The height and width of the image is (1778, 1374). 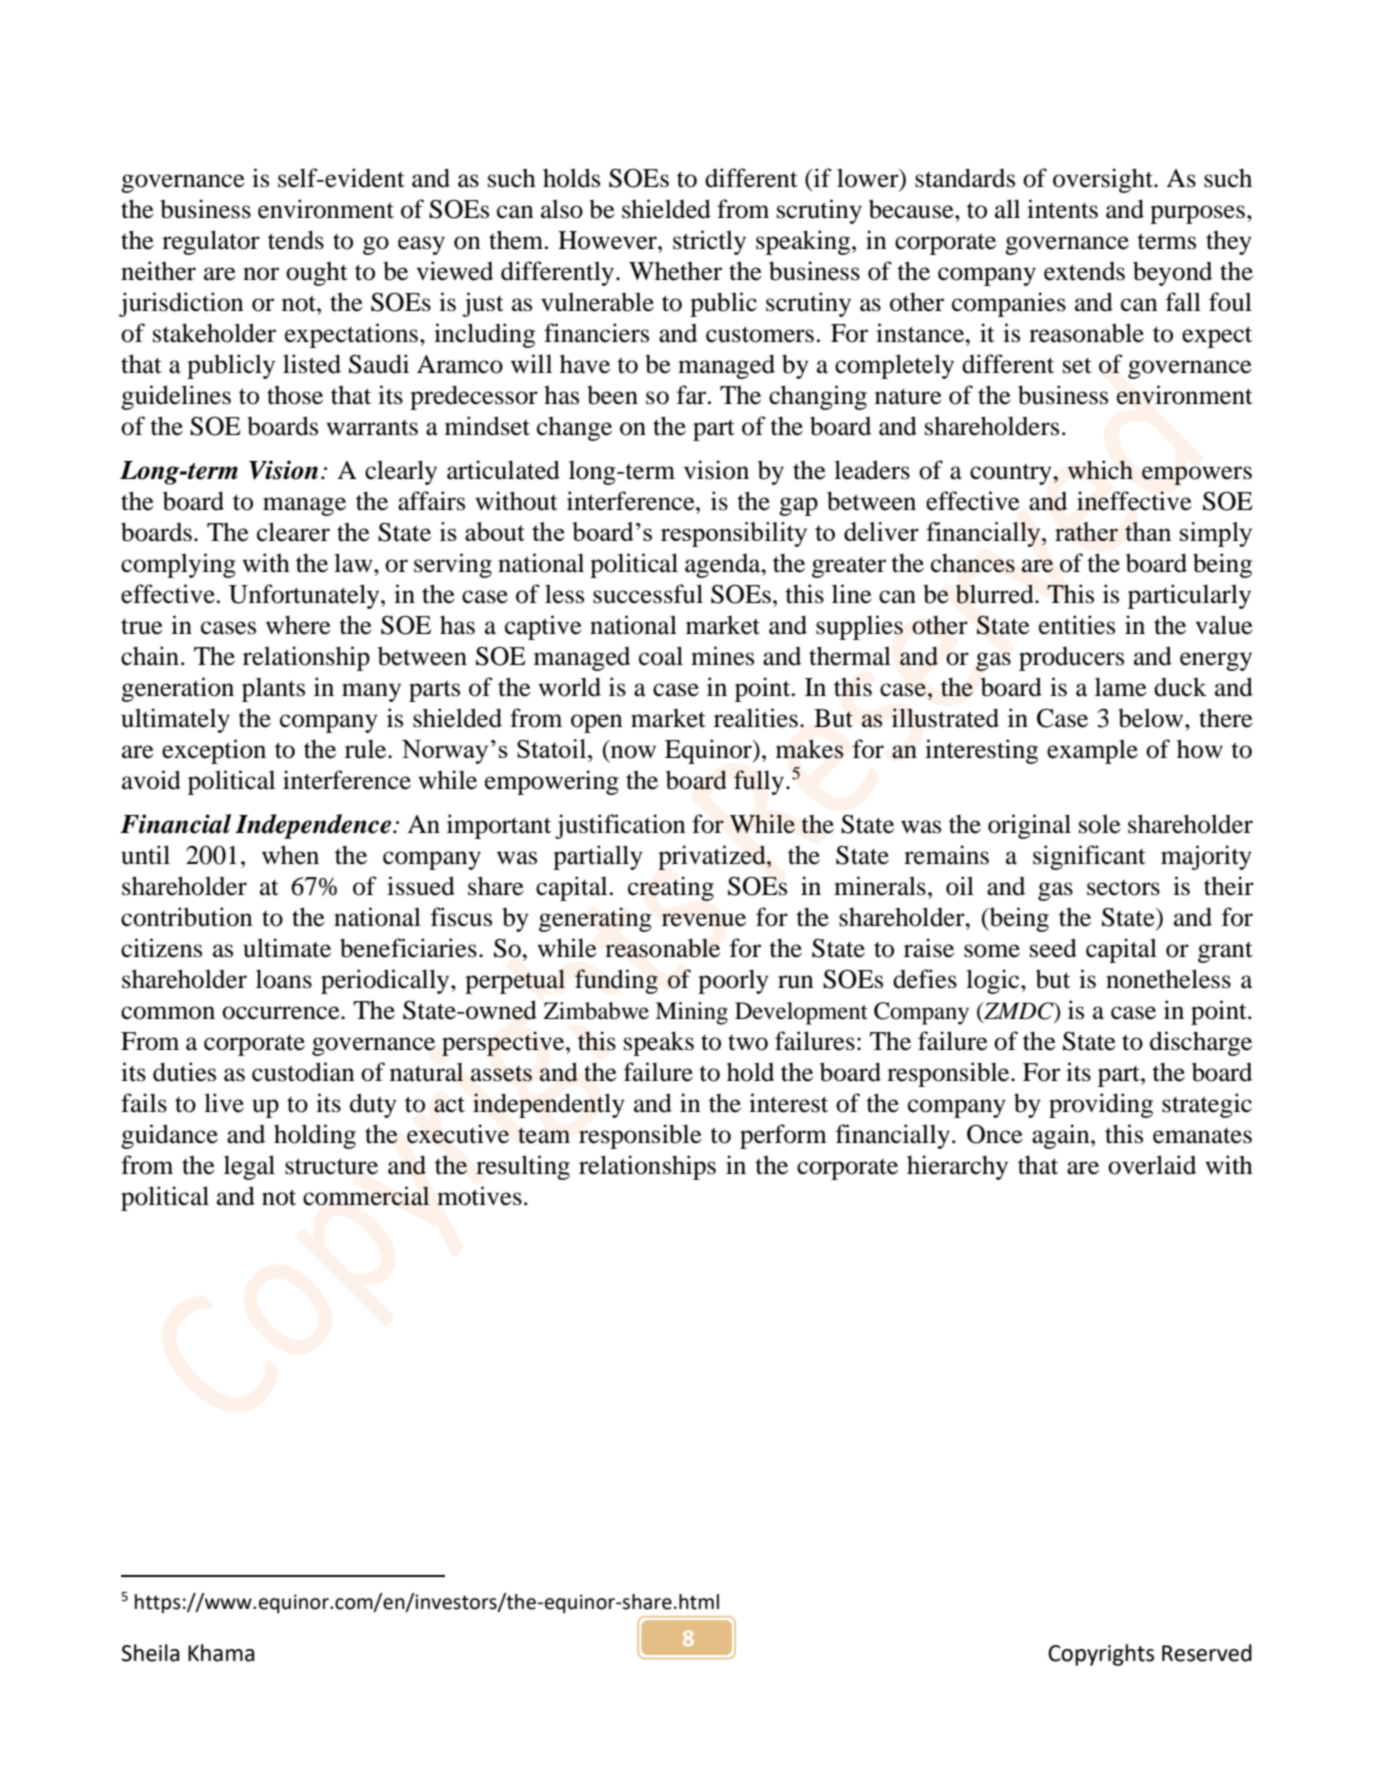 What do you see at coordinates (1062, 209) in the image?
I see `intents` at bounding box center [1062, 209].
